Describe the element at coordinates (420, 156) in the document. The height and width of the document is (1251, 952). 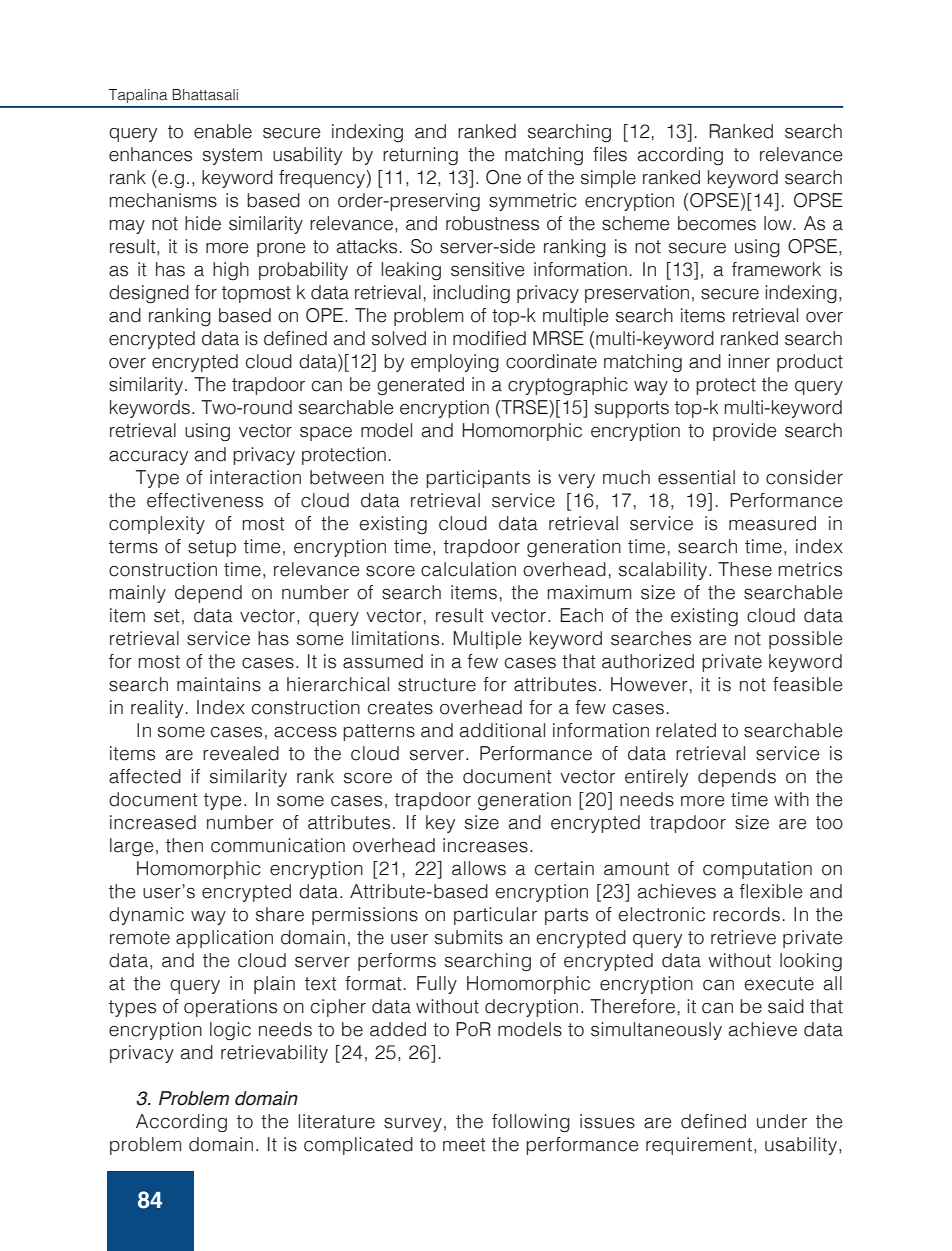
I see `returning` at that location.
